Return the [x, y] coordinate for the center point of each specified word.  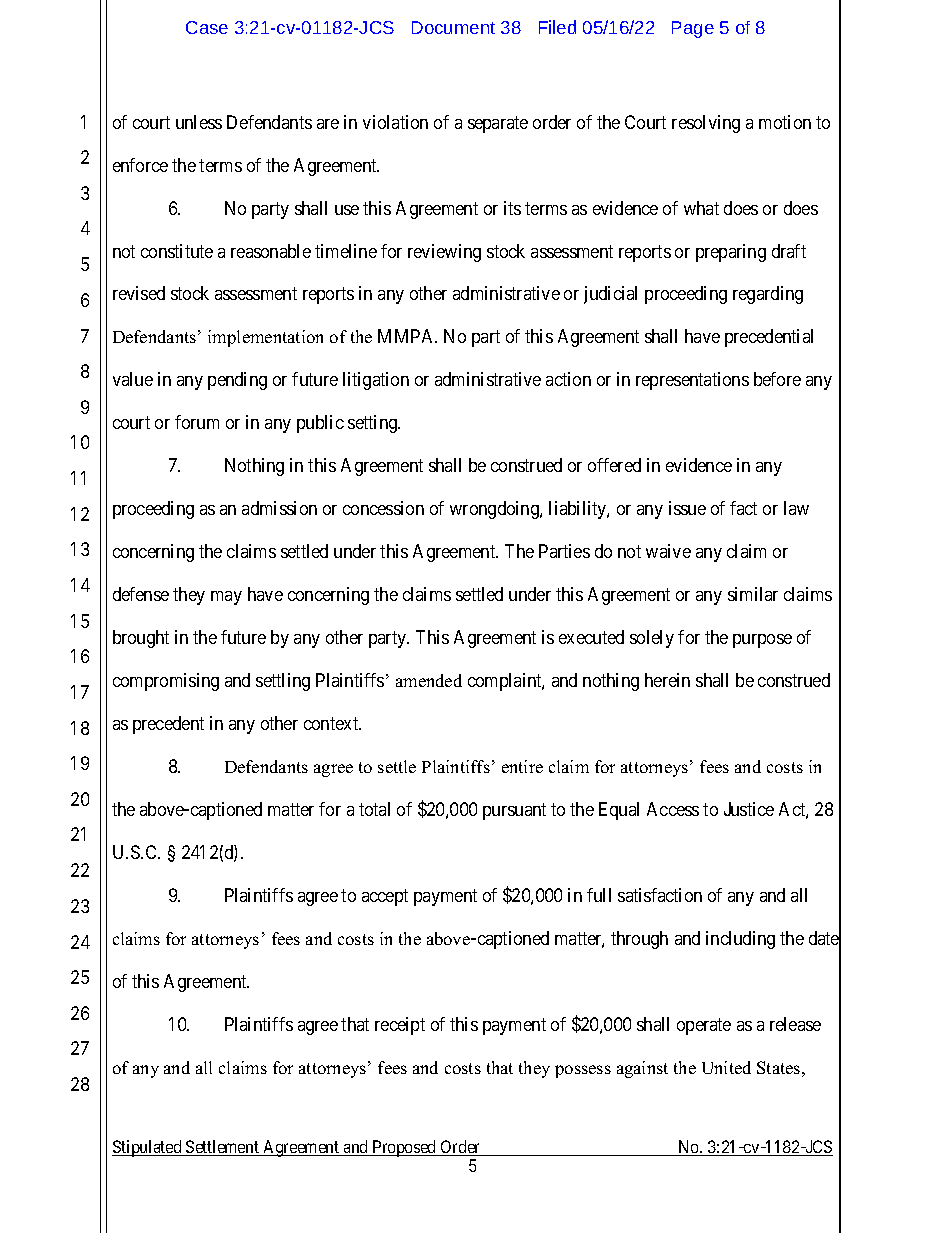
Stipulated [148, 1148]
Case [207, 27]
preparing [731, 253]
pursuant [514, 811]
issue [687, 508]
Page [693, 29]
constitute [177, 251]
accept [385, 897]
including [740, 940]
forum [197, 422]
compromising [166, 682]
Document [453, 27]
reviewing [444, 253]
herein [667, 680]
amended [429, 680]
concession [383, 508]
